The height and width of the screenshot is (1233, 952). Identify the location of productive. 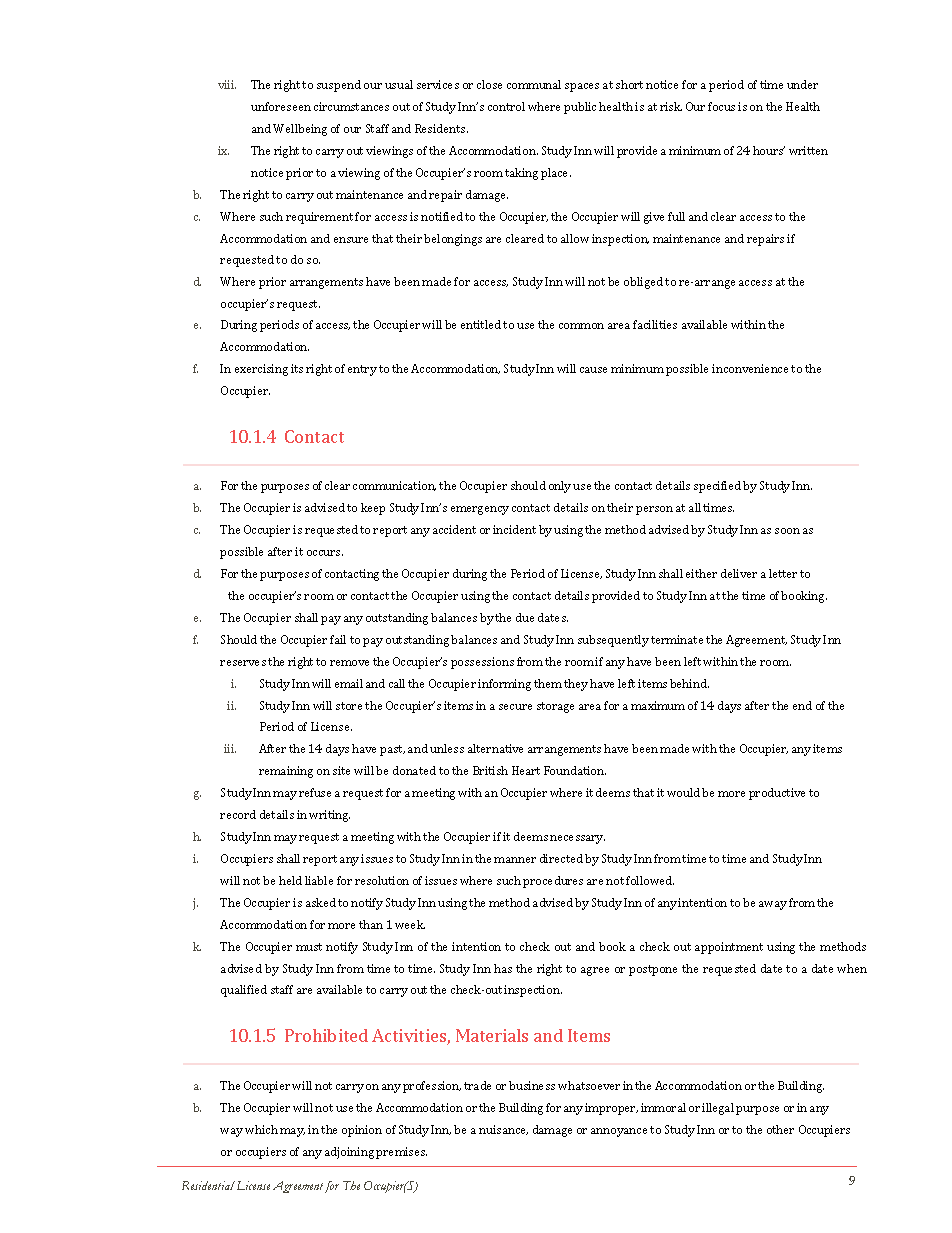
(777, 794).
